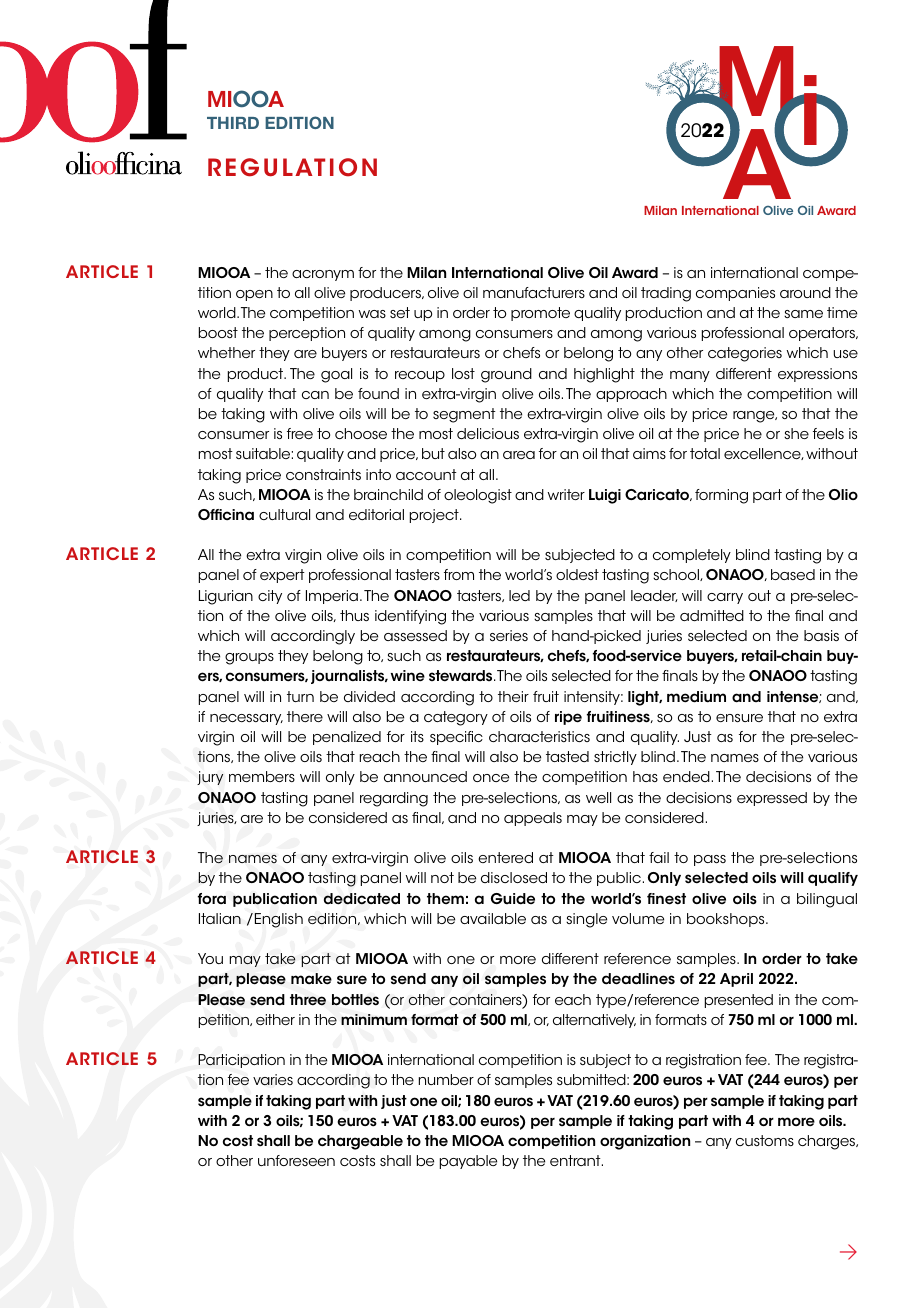  What do you see at coordinates (296, 1160) in the screenshot?
I see `unforeseen` at bounding box center [296, 1160].
